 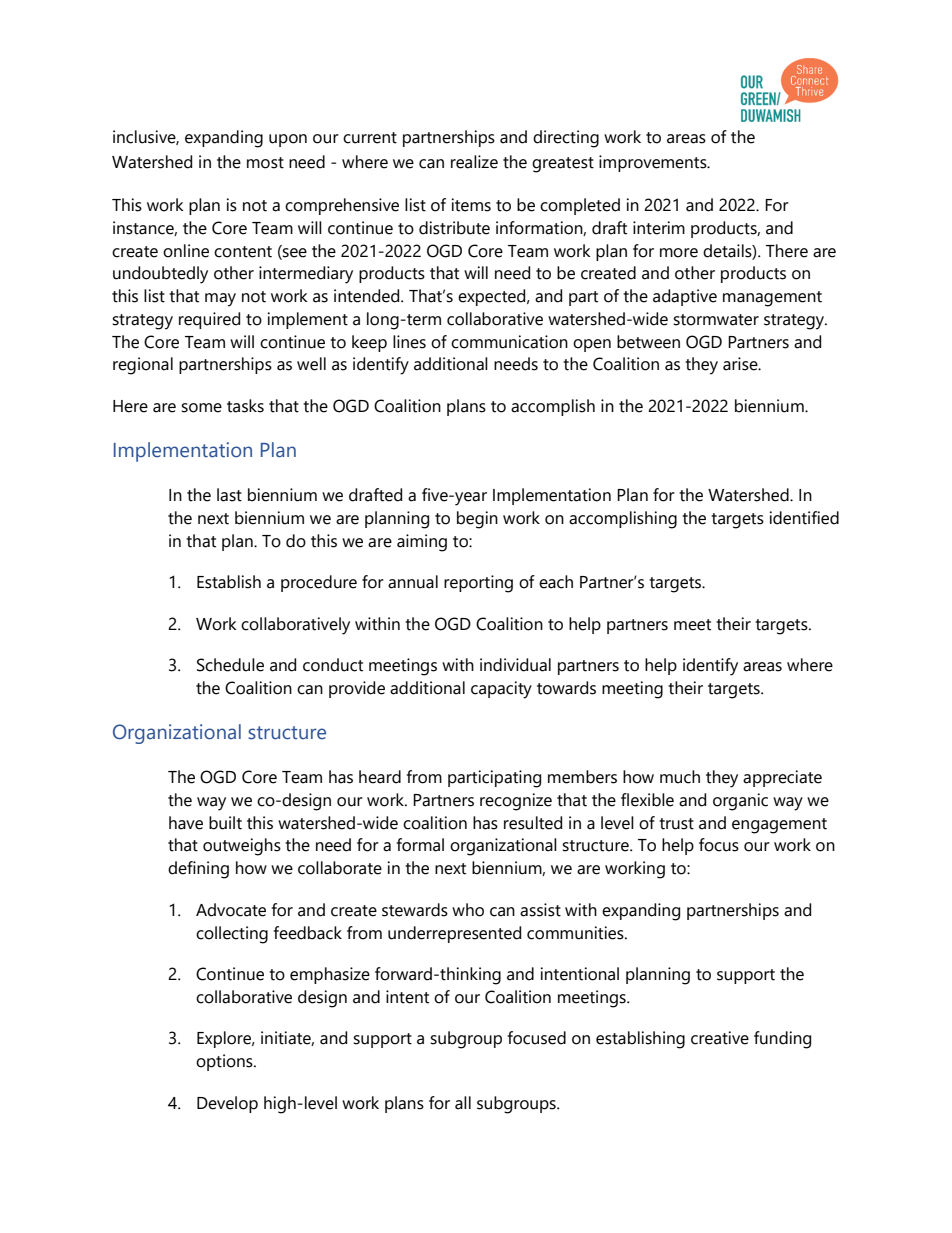 I want to click on formal, so click(x=420, y=845).
